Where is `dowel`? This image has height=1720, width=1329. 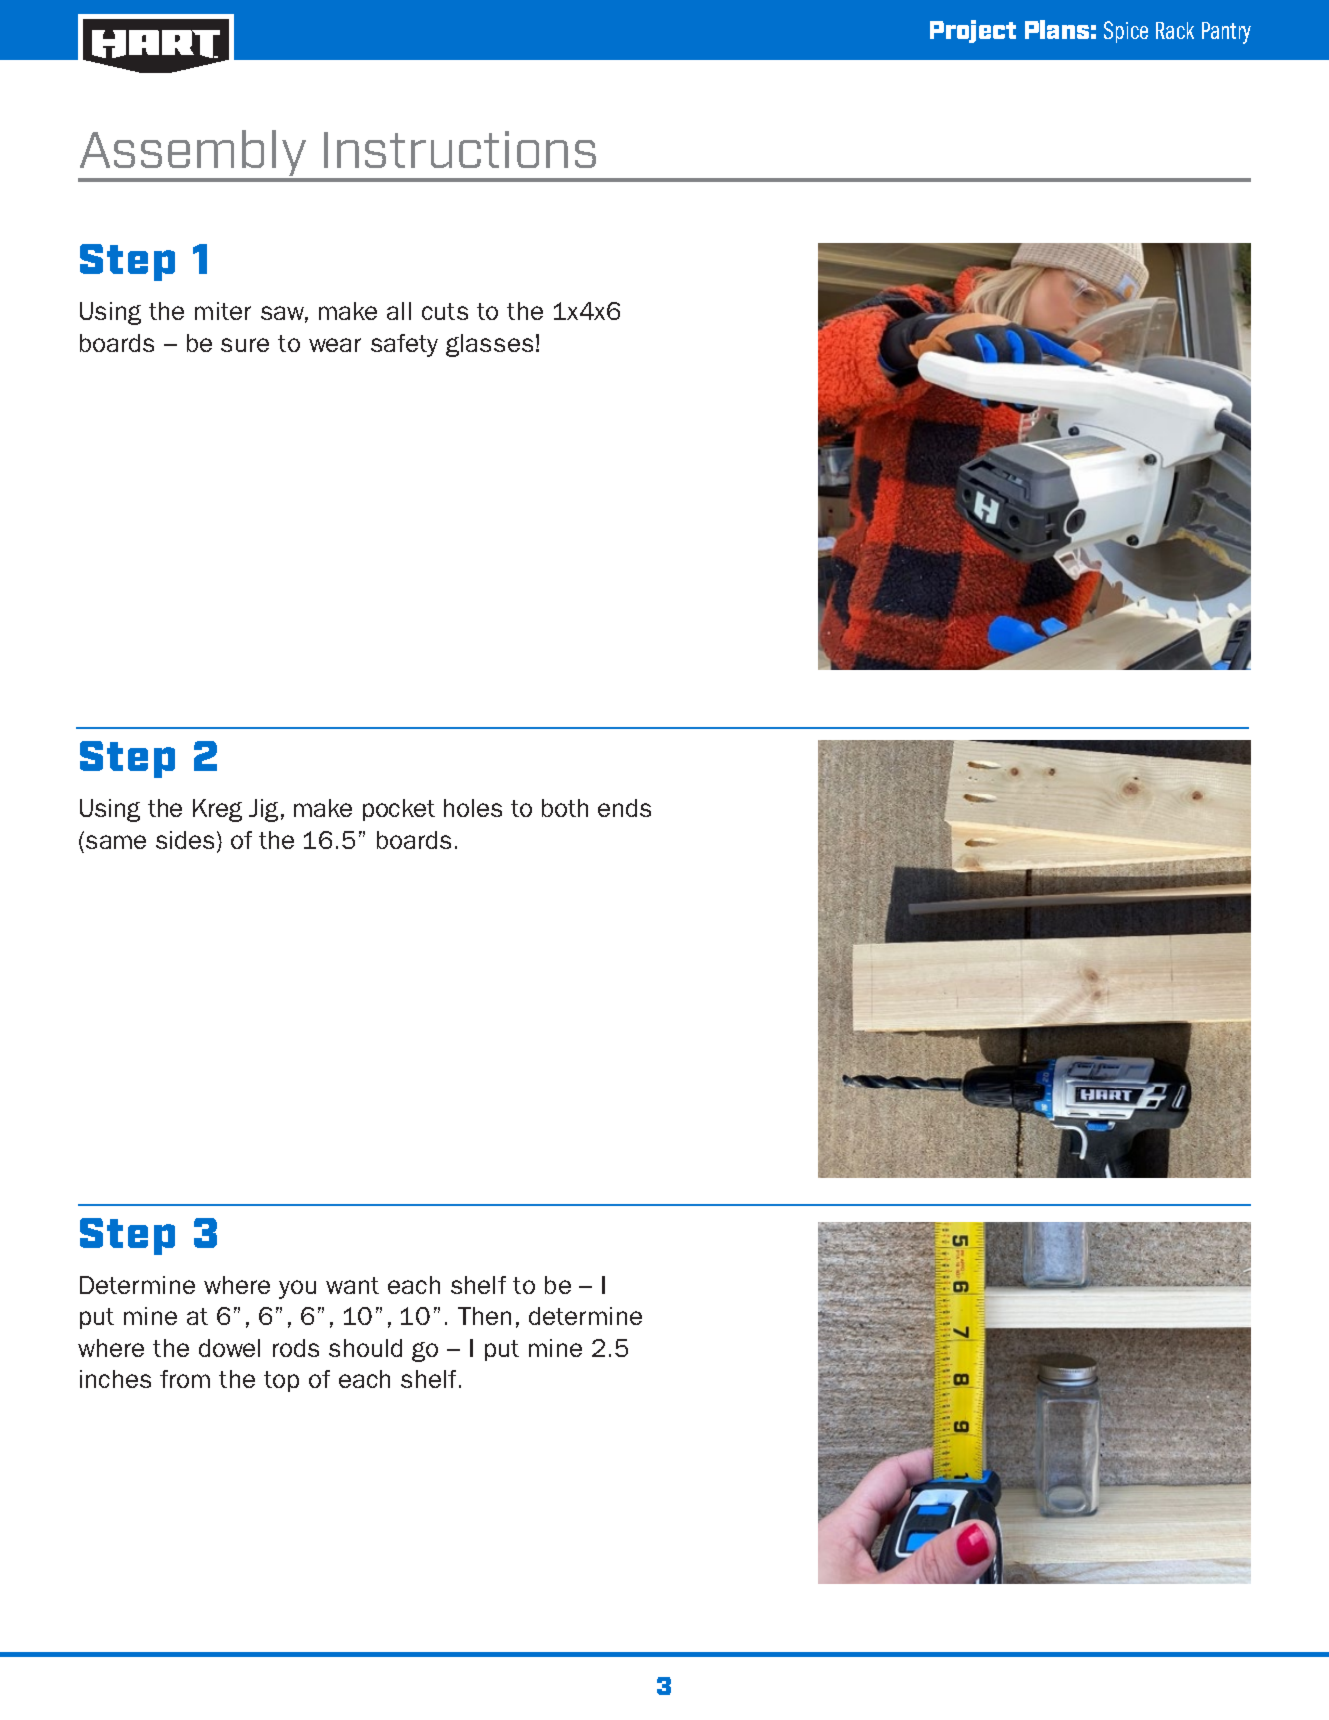
dowel is located at coordinates (229, 1348).
